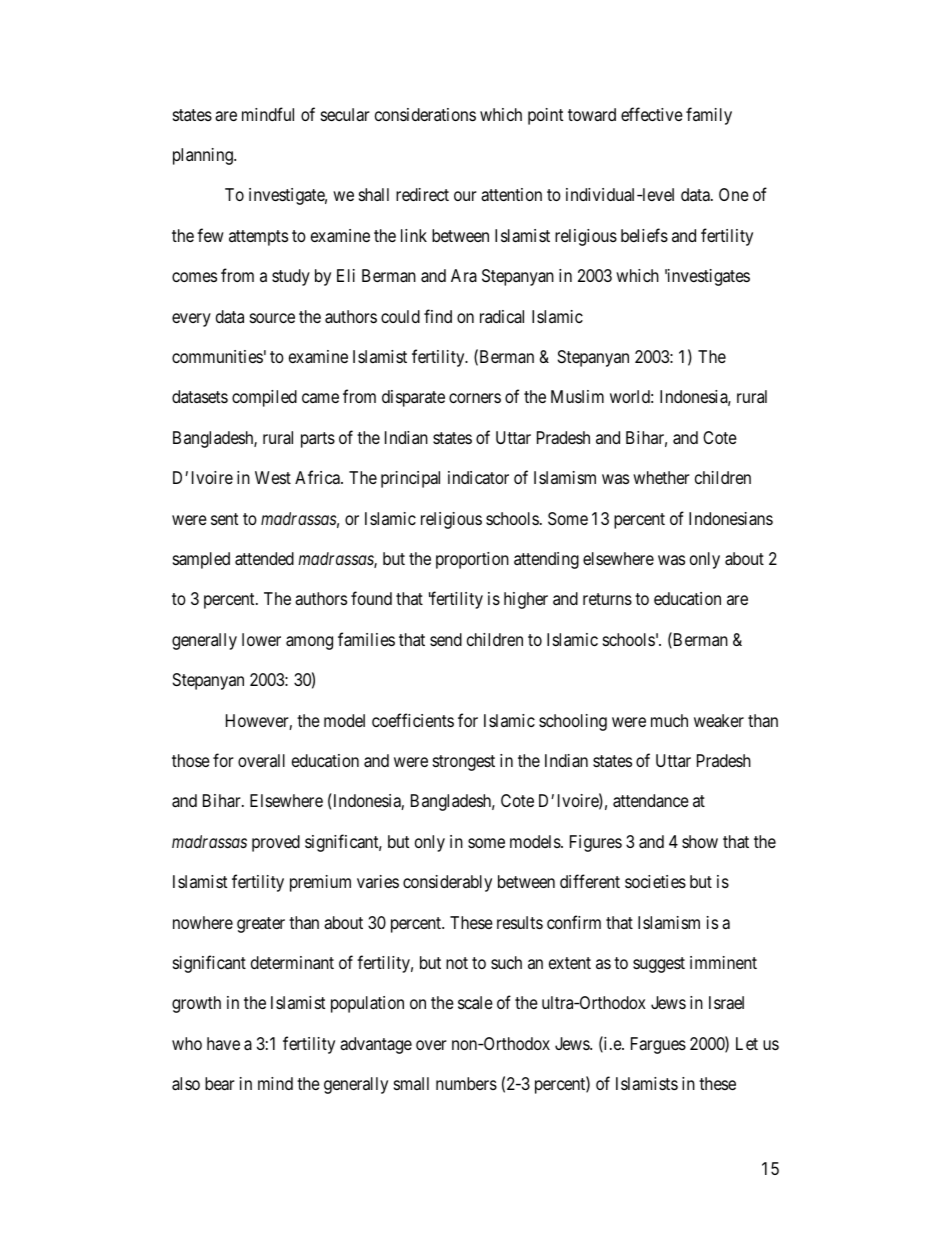 The width and height of the document is (952, 1233). I want to click on much, so click(669, 720).
